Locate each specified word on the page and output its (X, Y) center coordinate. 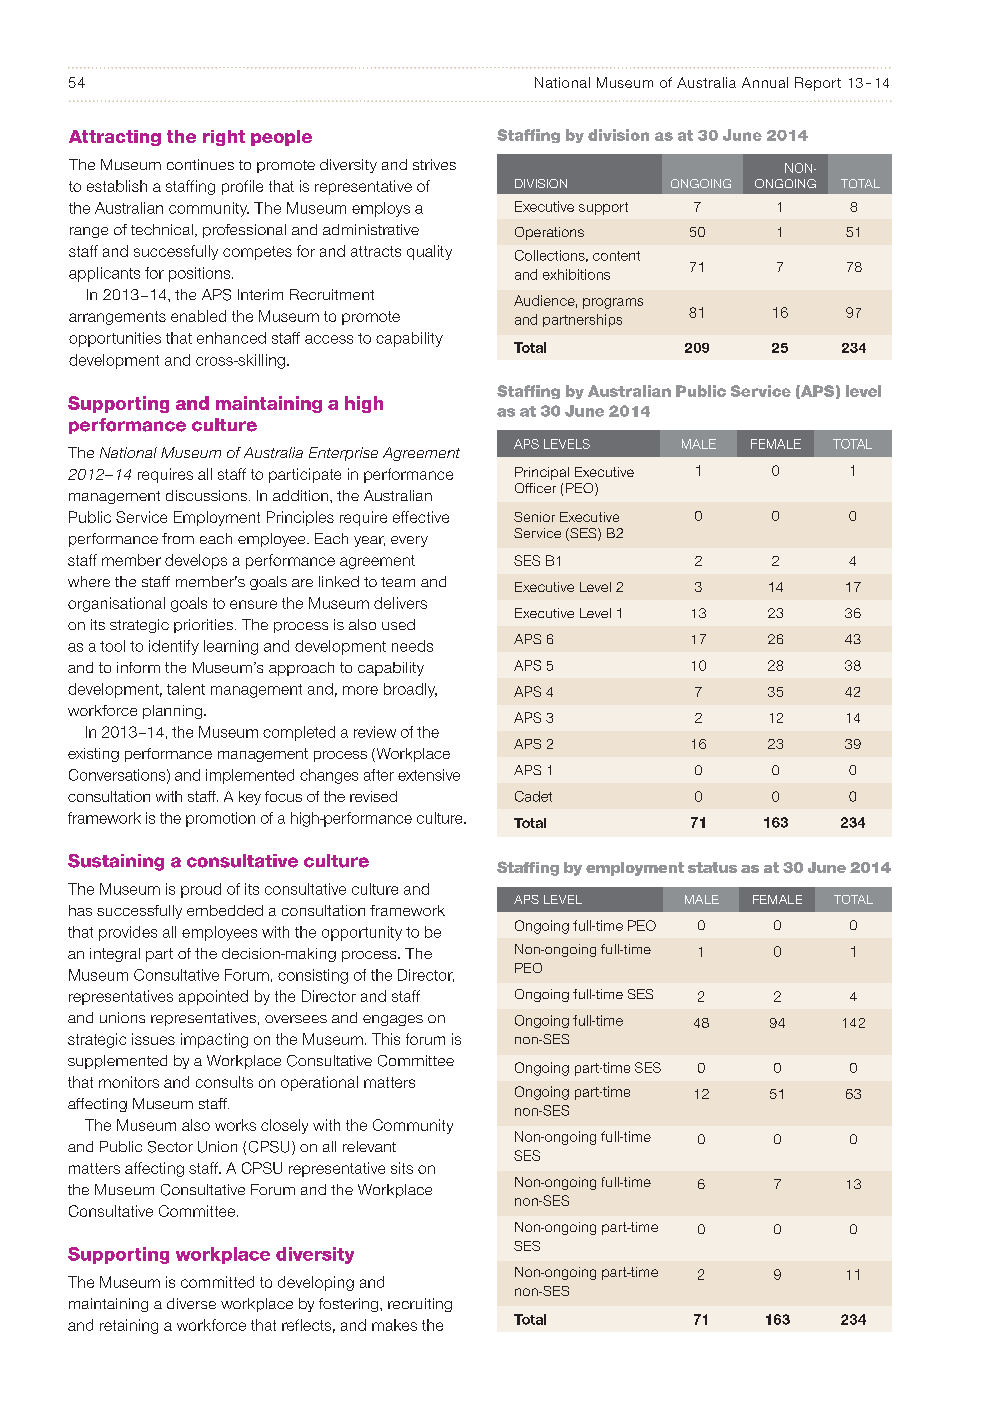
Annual (765, 82)
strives (434, 164)
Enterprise (343, 454)
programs (613, 303)
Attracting (115, 138)
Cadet (533, 796)
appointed (213, 997)
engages (393, 1020)
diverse (191, 1303)
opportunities (115, 339)
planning (172, 712)
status (712, 867)
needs (412, 646)
